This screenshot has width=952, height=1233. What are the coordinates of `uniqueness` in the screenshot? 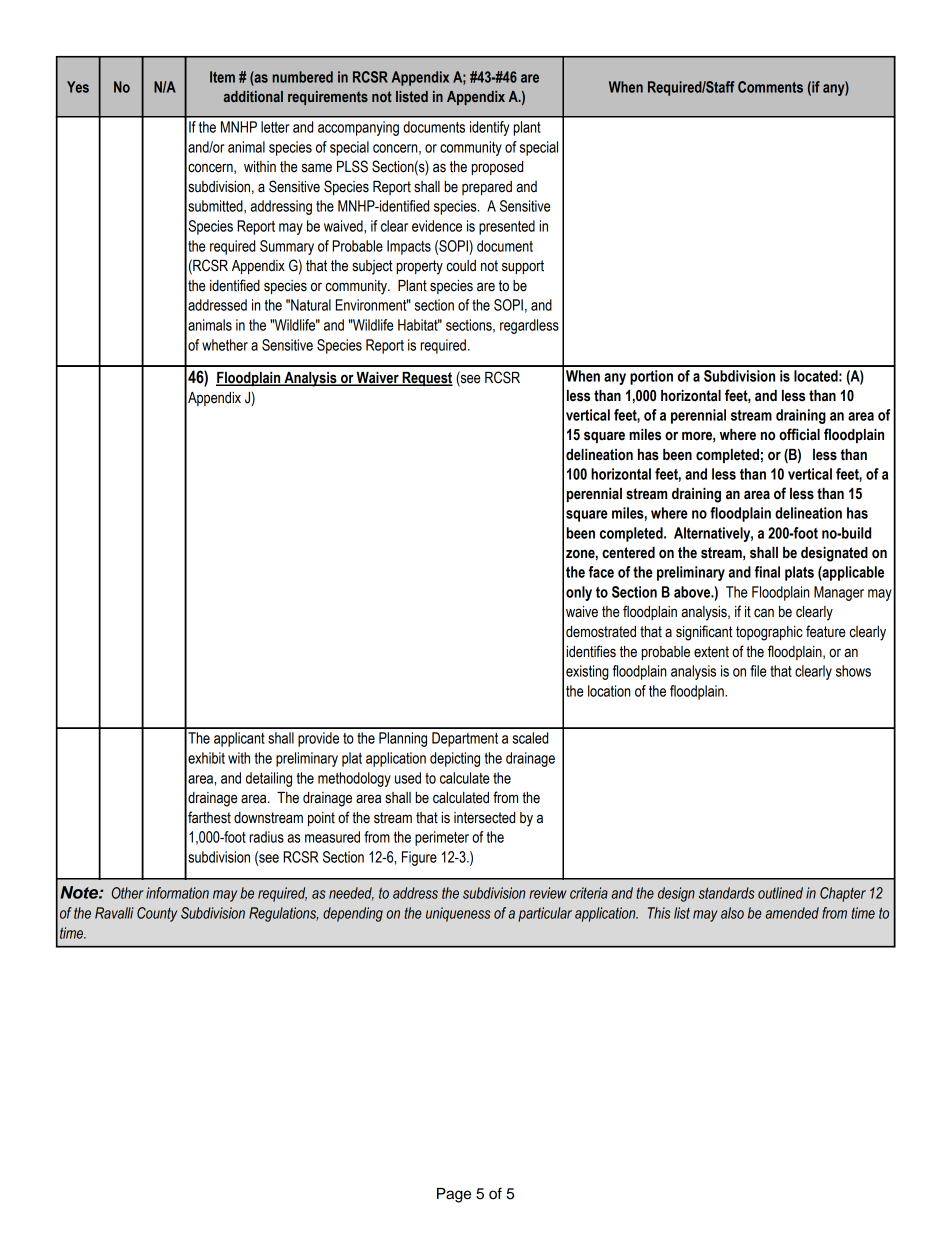 It's located at (458, 914).
